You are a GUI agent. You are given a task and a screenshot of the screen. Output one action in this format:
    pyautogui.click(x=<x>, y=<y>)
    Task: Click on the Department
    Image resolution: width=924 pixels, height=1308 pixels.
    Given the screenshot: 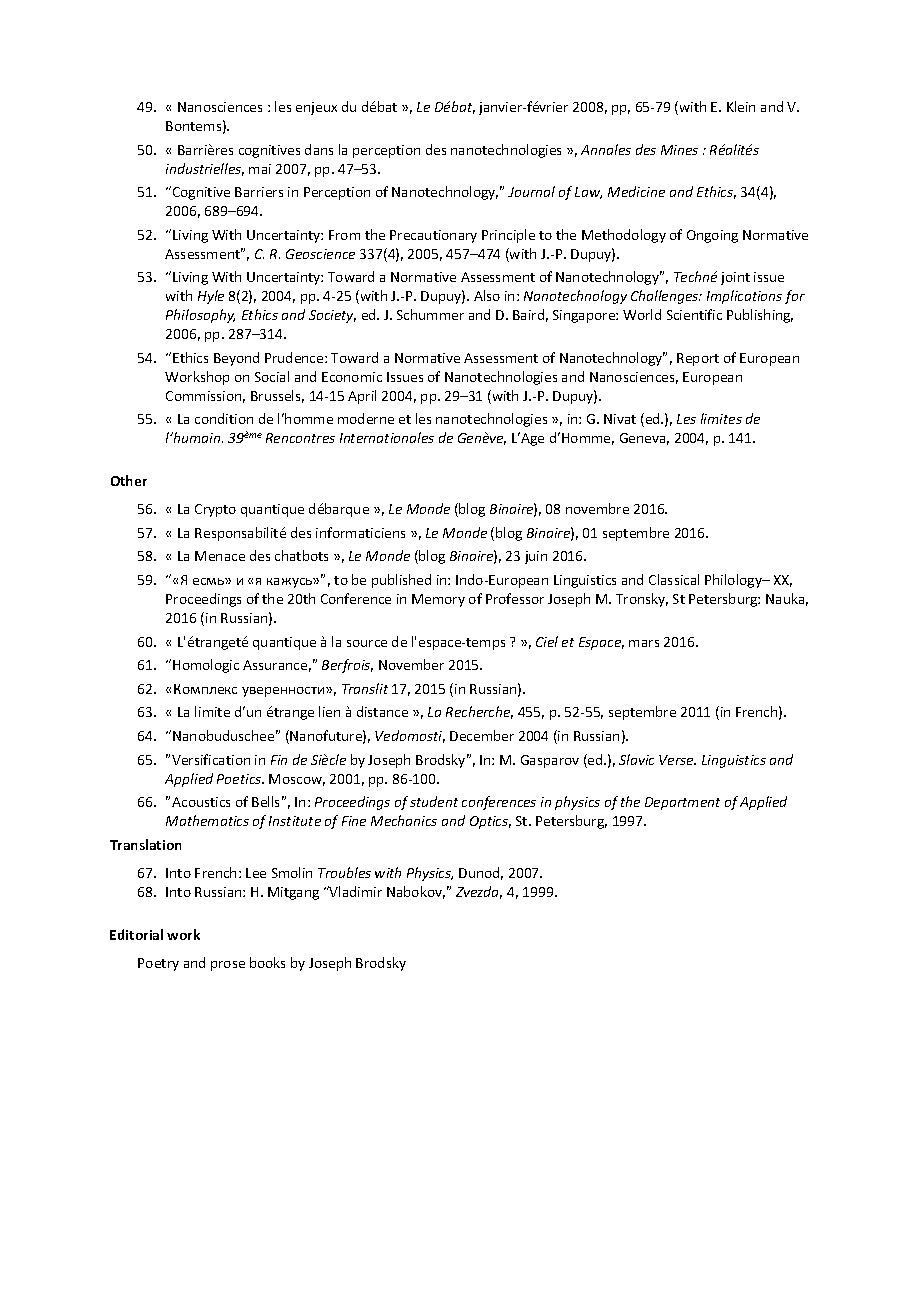 What is the action you would take?
    pyautogui.click(x=682, y=803)
